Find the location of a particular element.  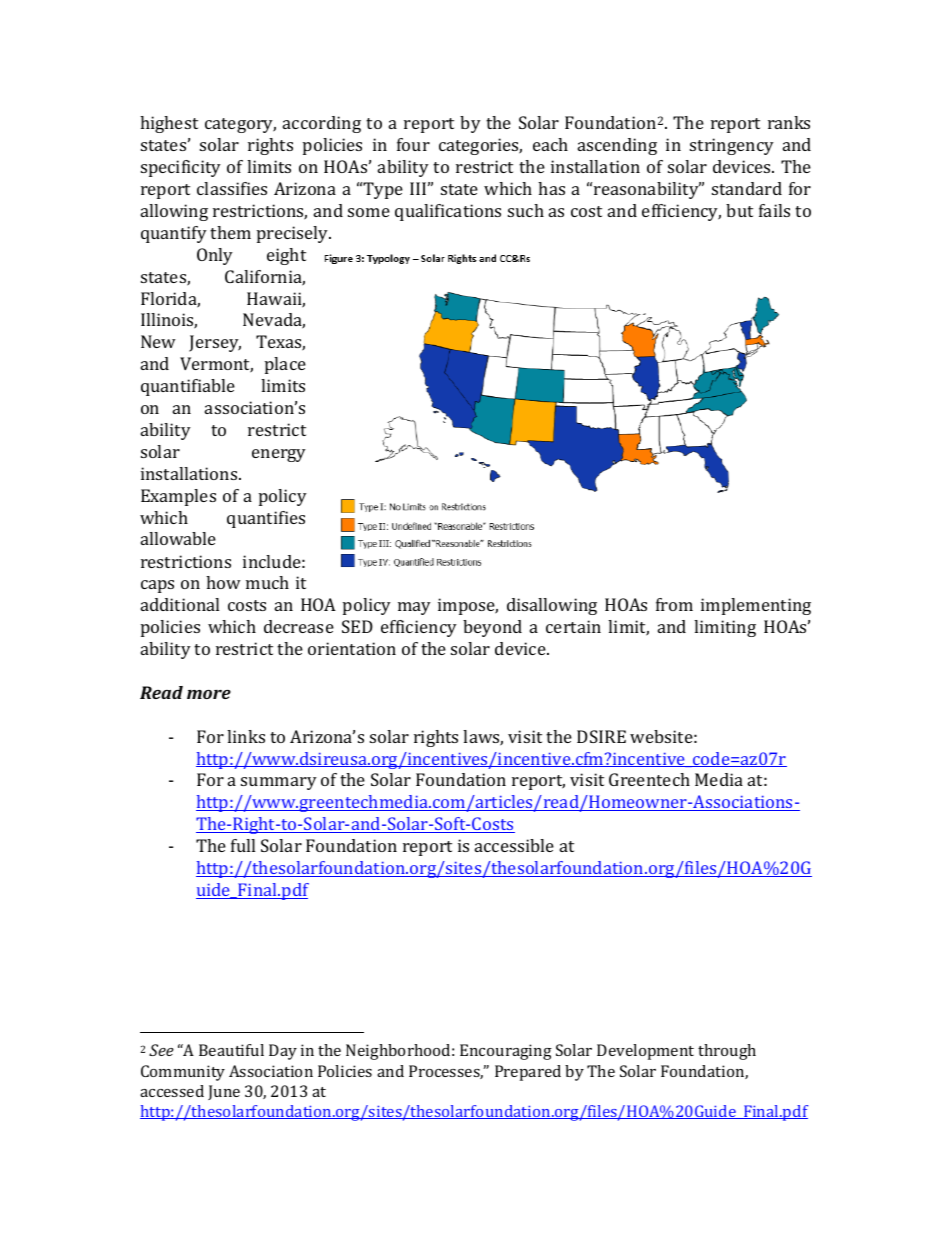

from is located at coordinates (674, 604).
